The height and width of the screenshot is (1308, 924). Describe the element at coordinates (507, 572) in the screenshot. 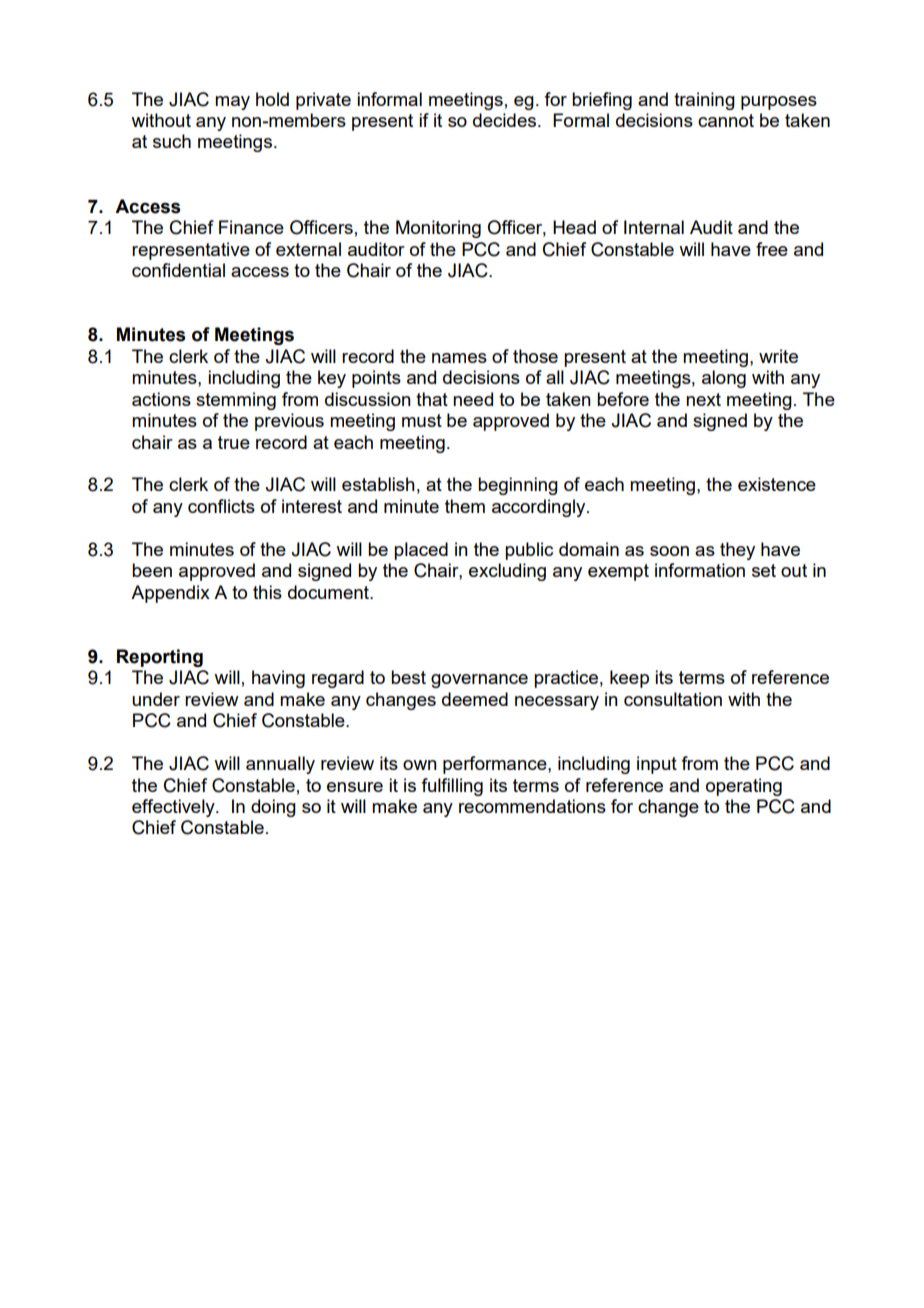

I see `excluding` at that location.
